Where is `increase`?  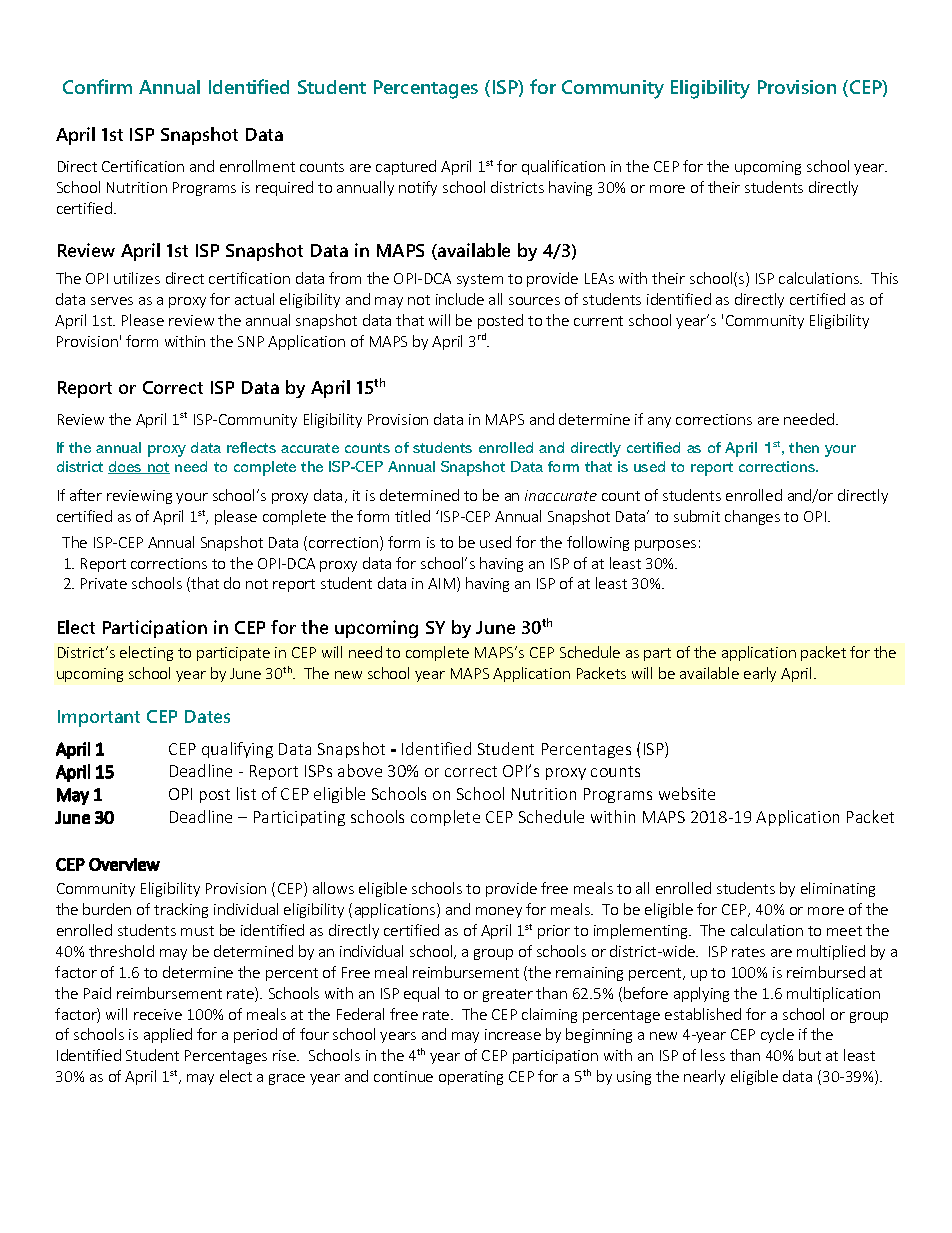
increase is located at coordinates (513, 1034).
